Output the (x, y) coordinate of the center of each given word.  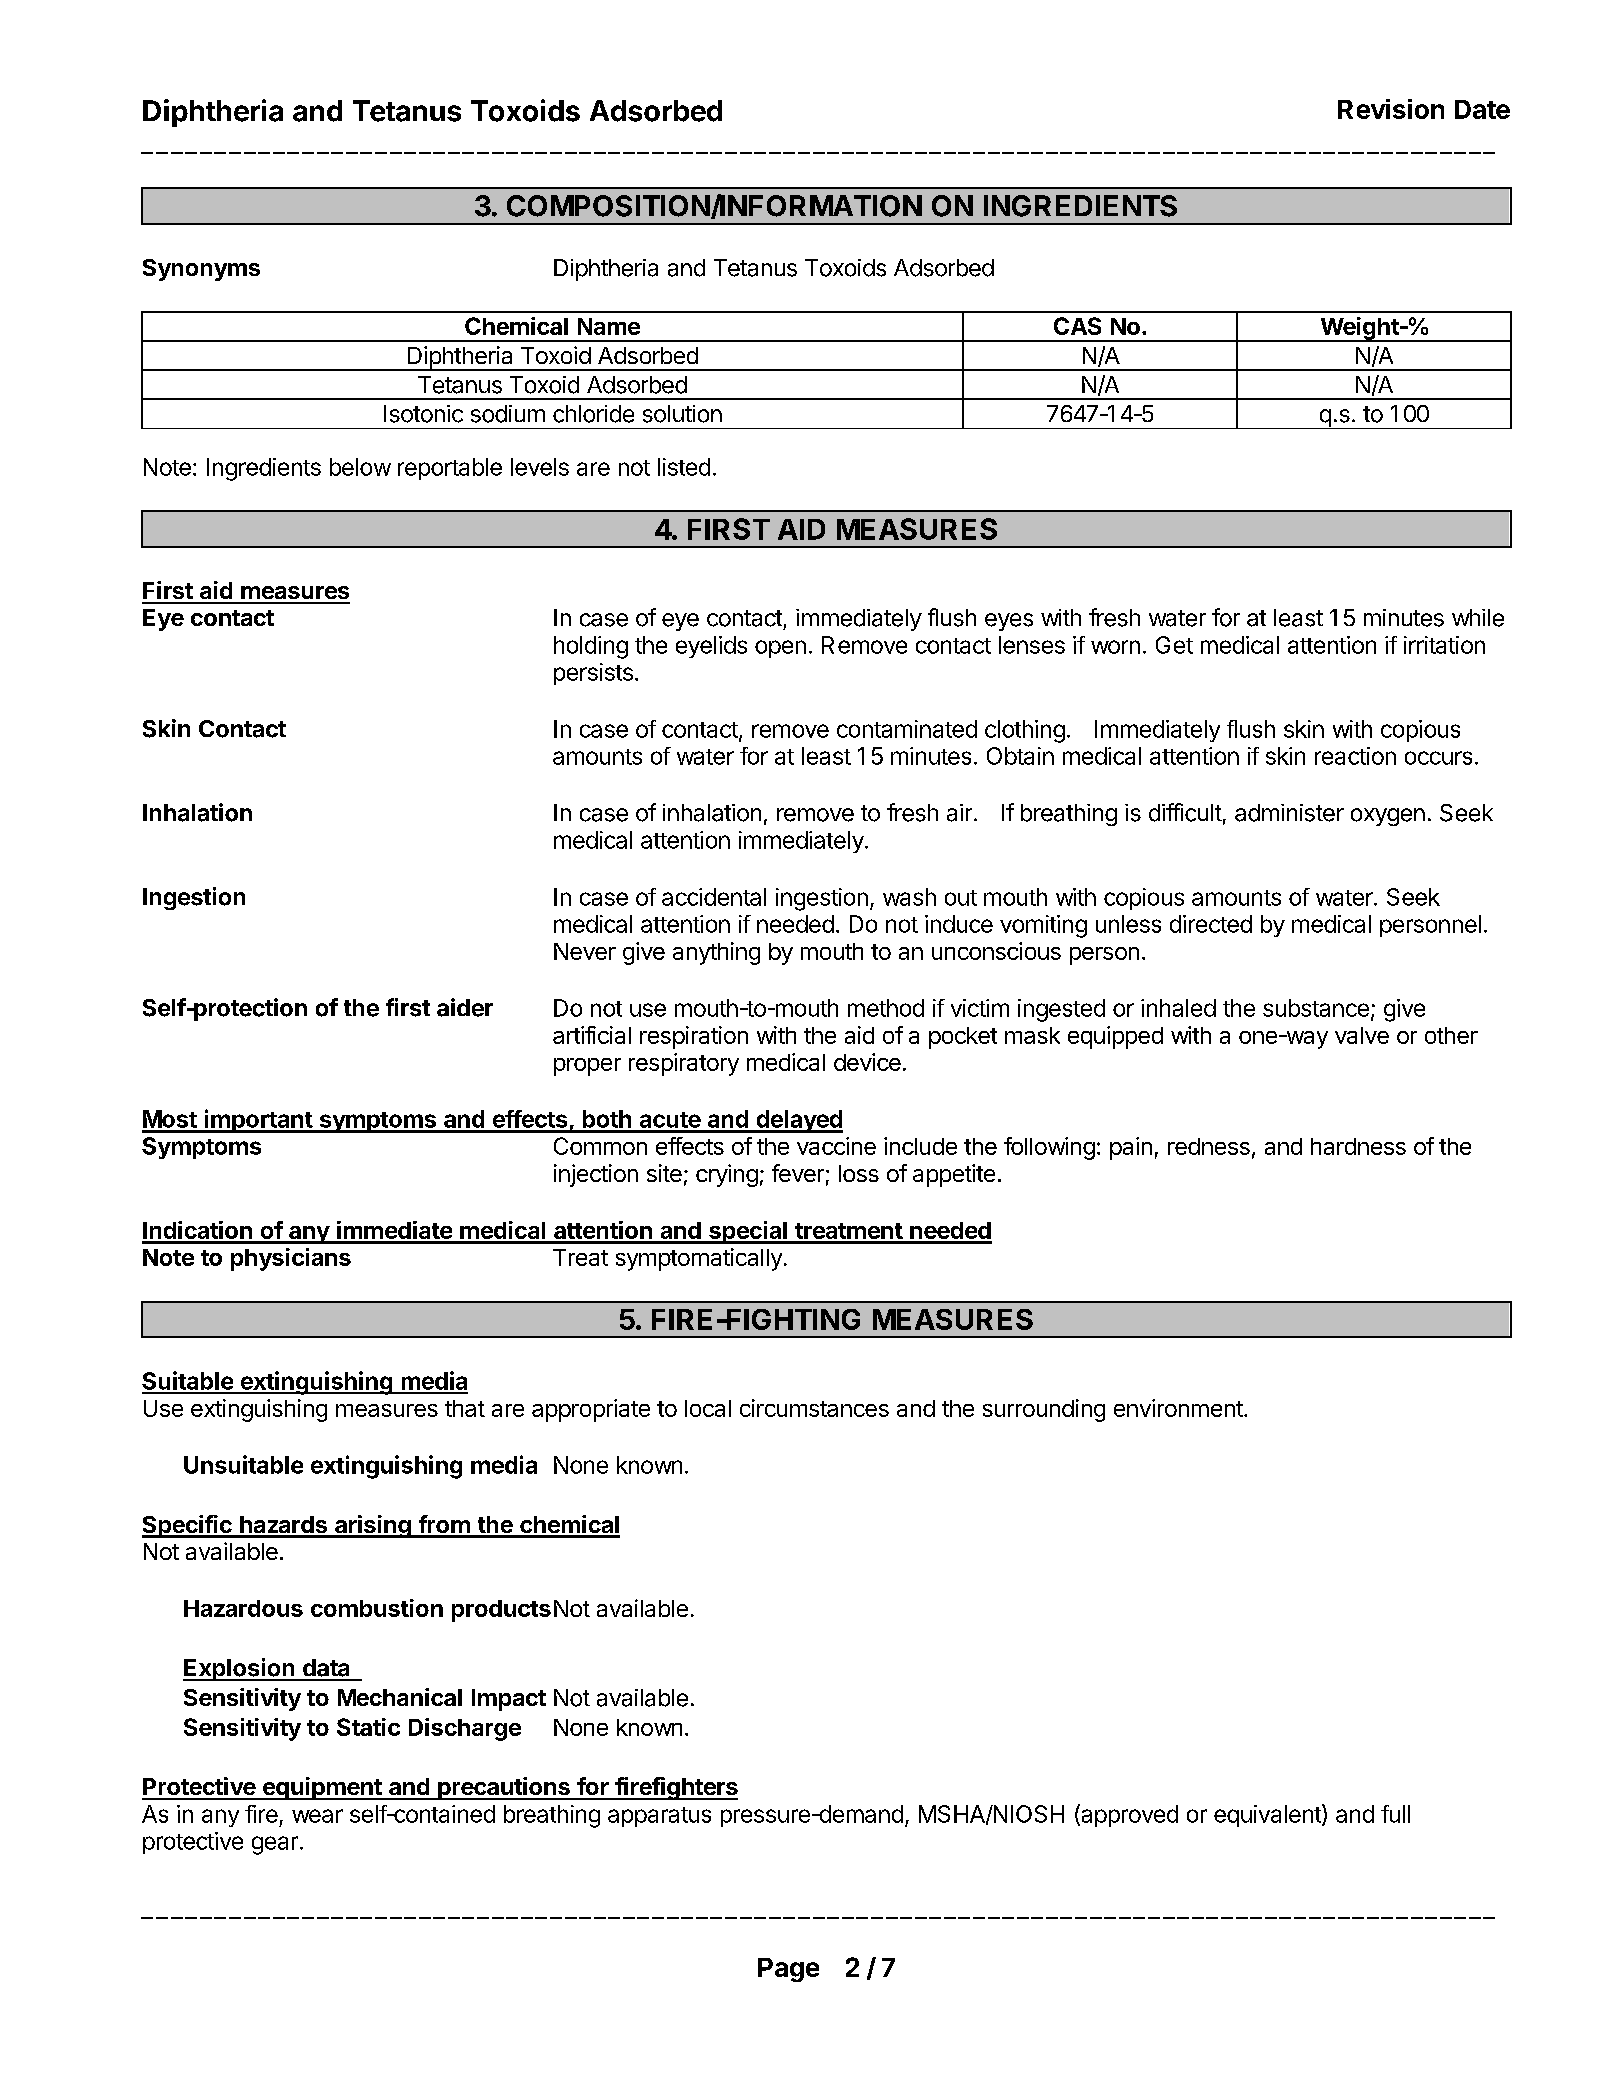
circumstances (814, 1408)
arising (373, 1526)
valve (1362, 1035)
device (867, 1062)
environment (1179, 1408)
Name (609, 326)
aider (465, 1007)
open (780, 649)
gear (275, 1845)
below (360, 467)
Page (788, 1970)
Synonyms (201, 270)
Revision (1391, 109)
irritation (1444, 645)
